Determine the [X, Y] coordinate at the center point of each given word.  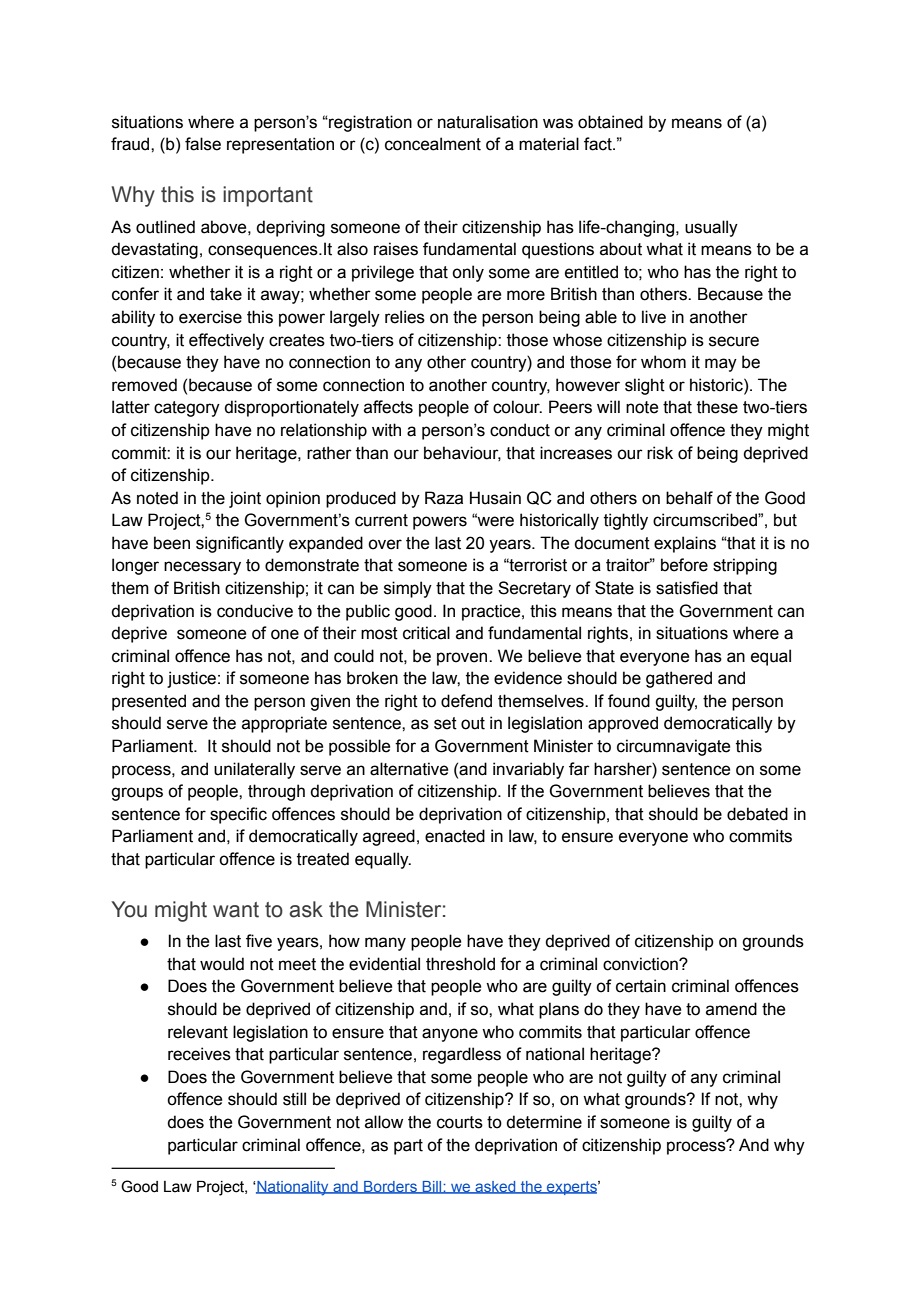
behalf [689, 498]
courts [460, 1122]
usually [711, 228]
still [294, 1099]
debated [757, 814]
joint [245, 499]
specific [238, 815]
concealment [433, 144]
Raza [444, 498]
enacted [455, 836]
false [203, 144]
